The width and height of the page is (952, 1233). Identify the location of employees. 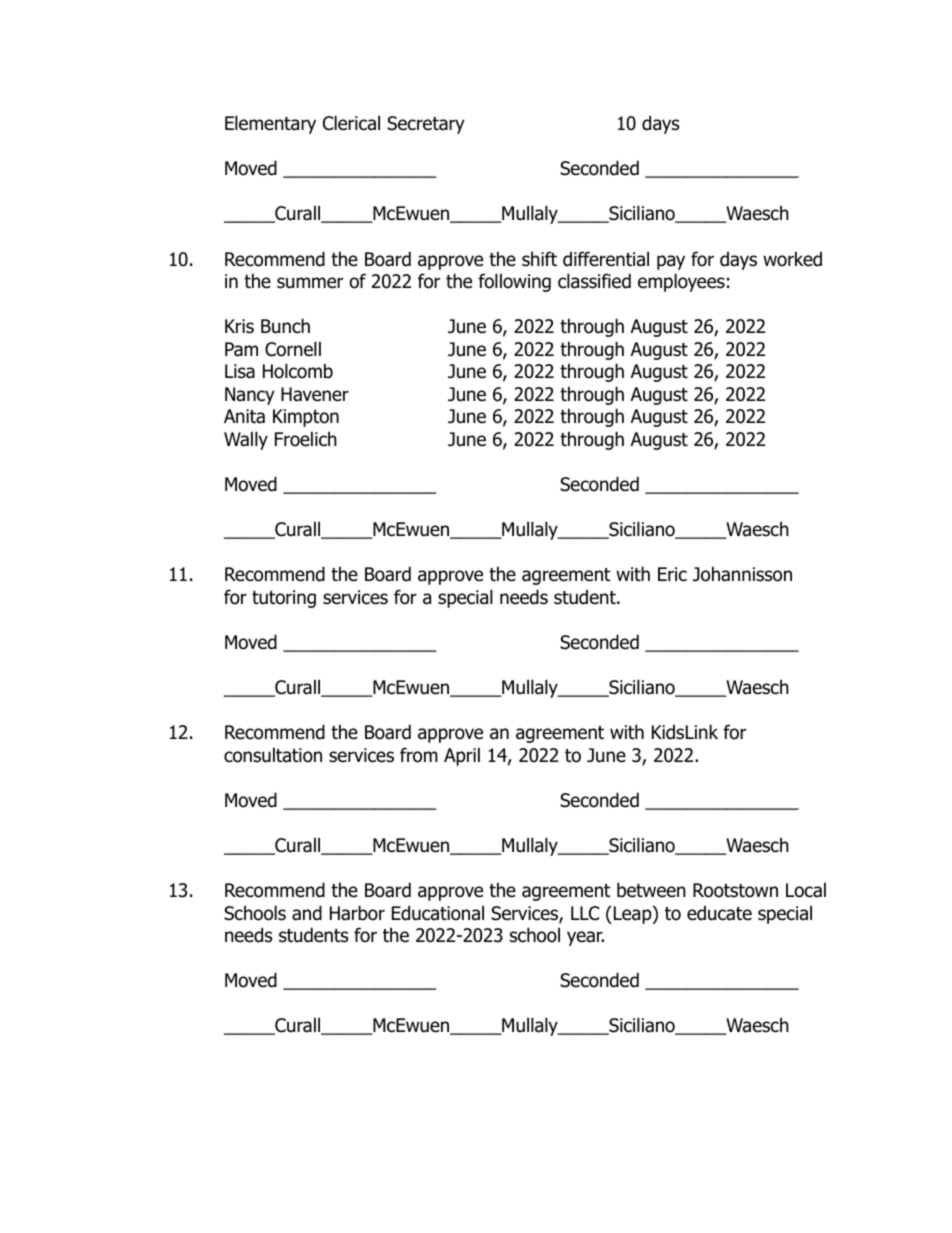
(681, 282).
